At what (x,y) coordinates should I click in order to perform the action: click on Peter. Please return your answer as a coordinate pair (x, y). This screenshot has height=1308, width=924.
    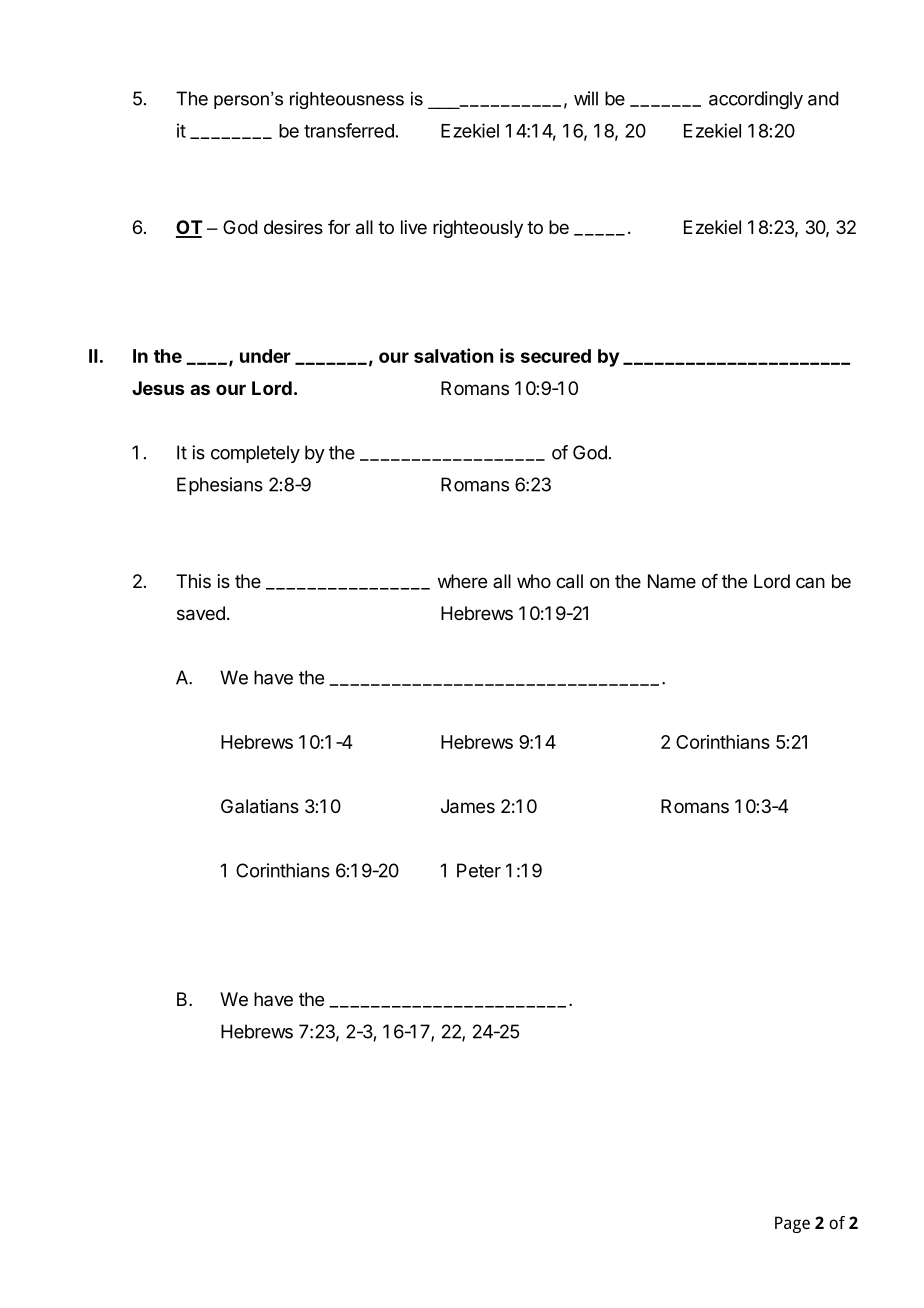
    Looking at the image, I should click on (479, 870).
